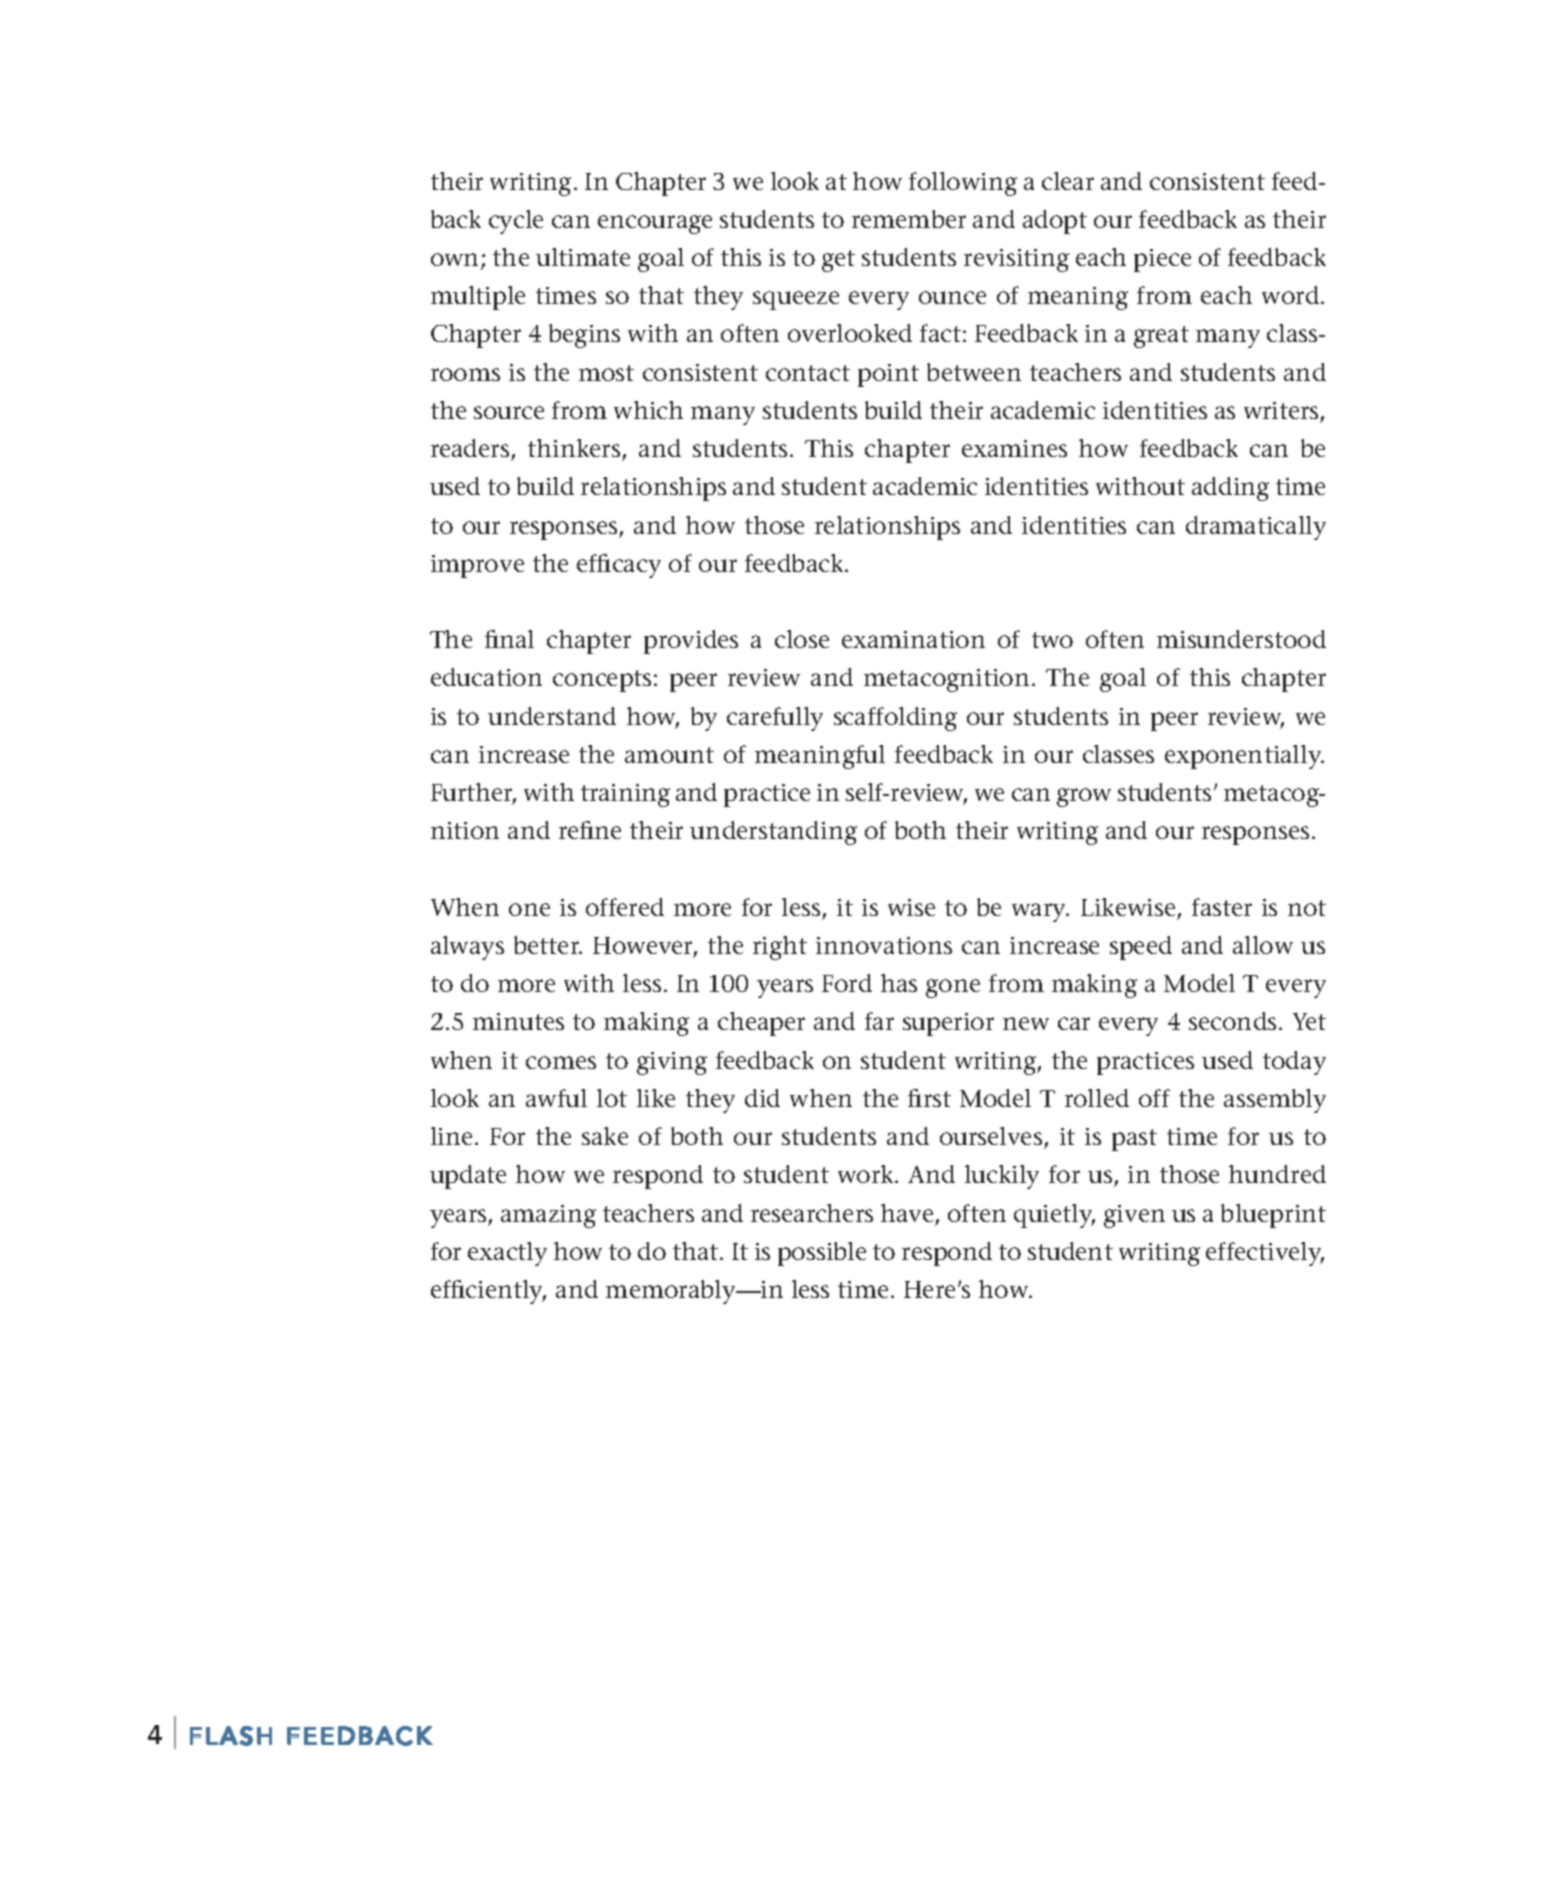 The image size is (1548, 1892). Describe the element at coordinates (1162, 260) in the screenshot. I see `piece` at that location.
